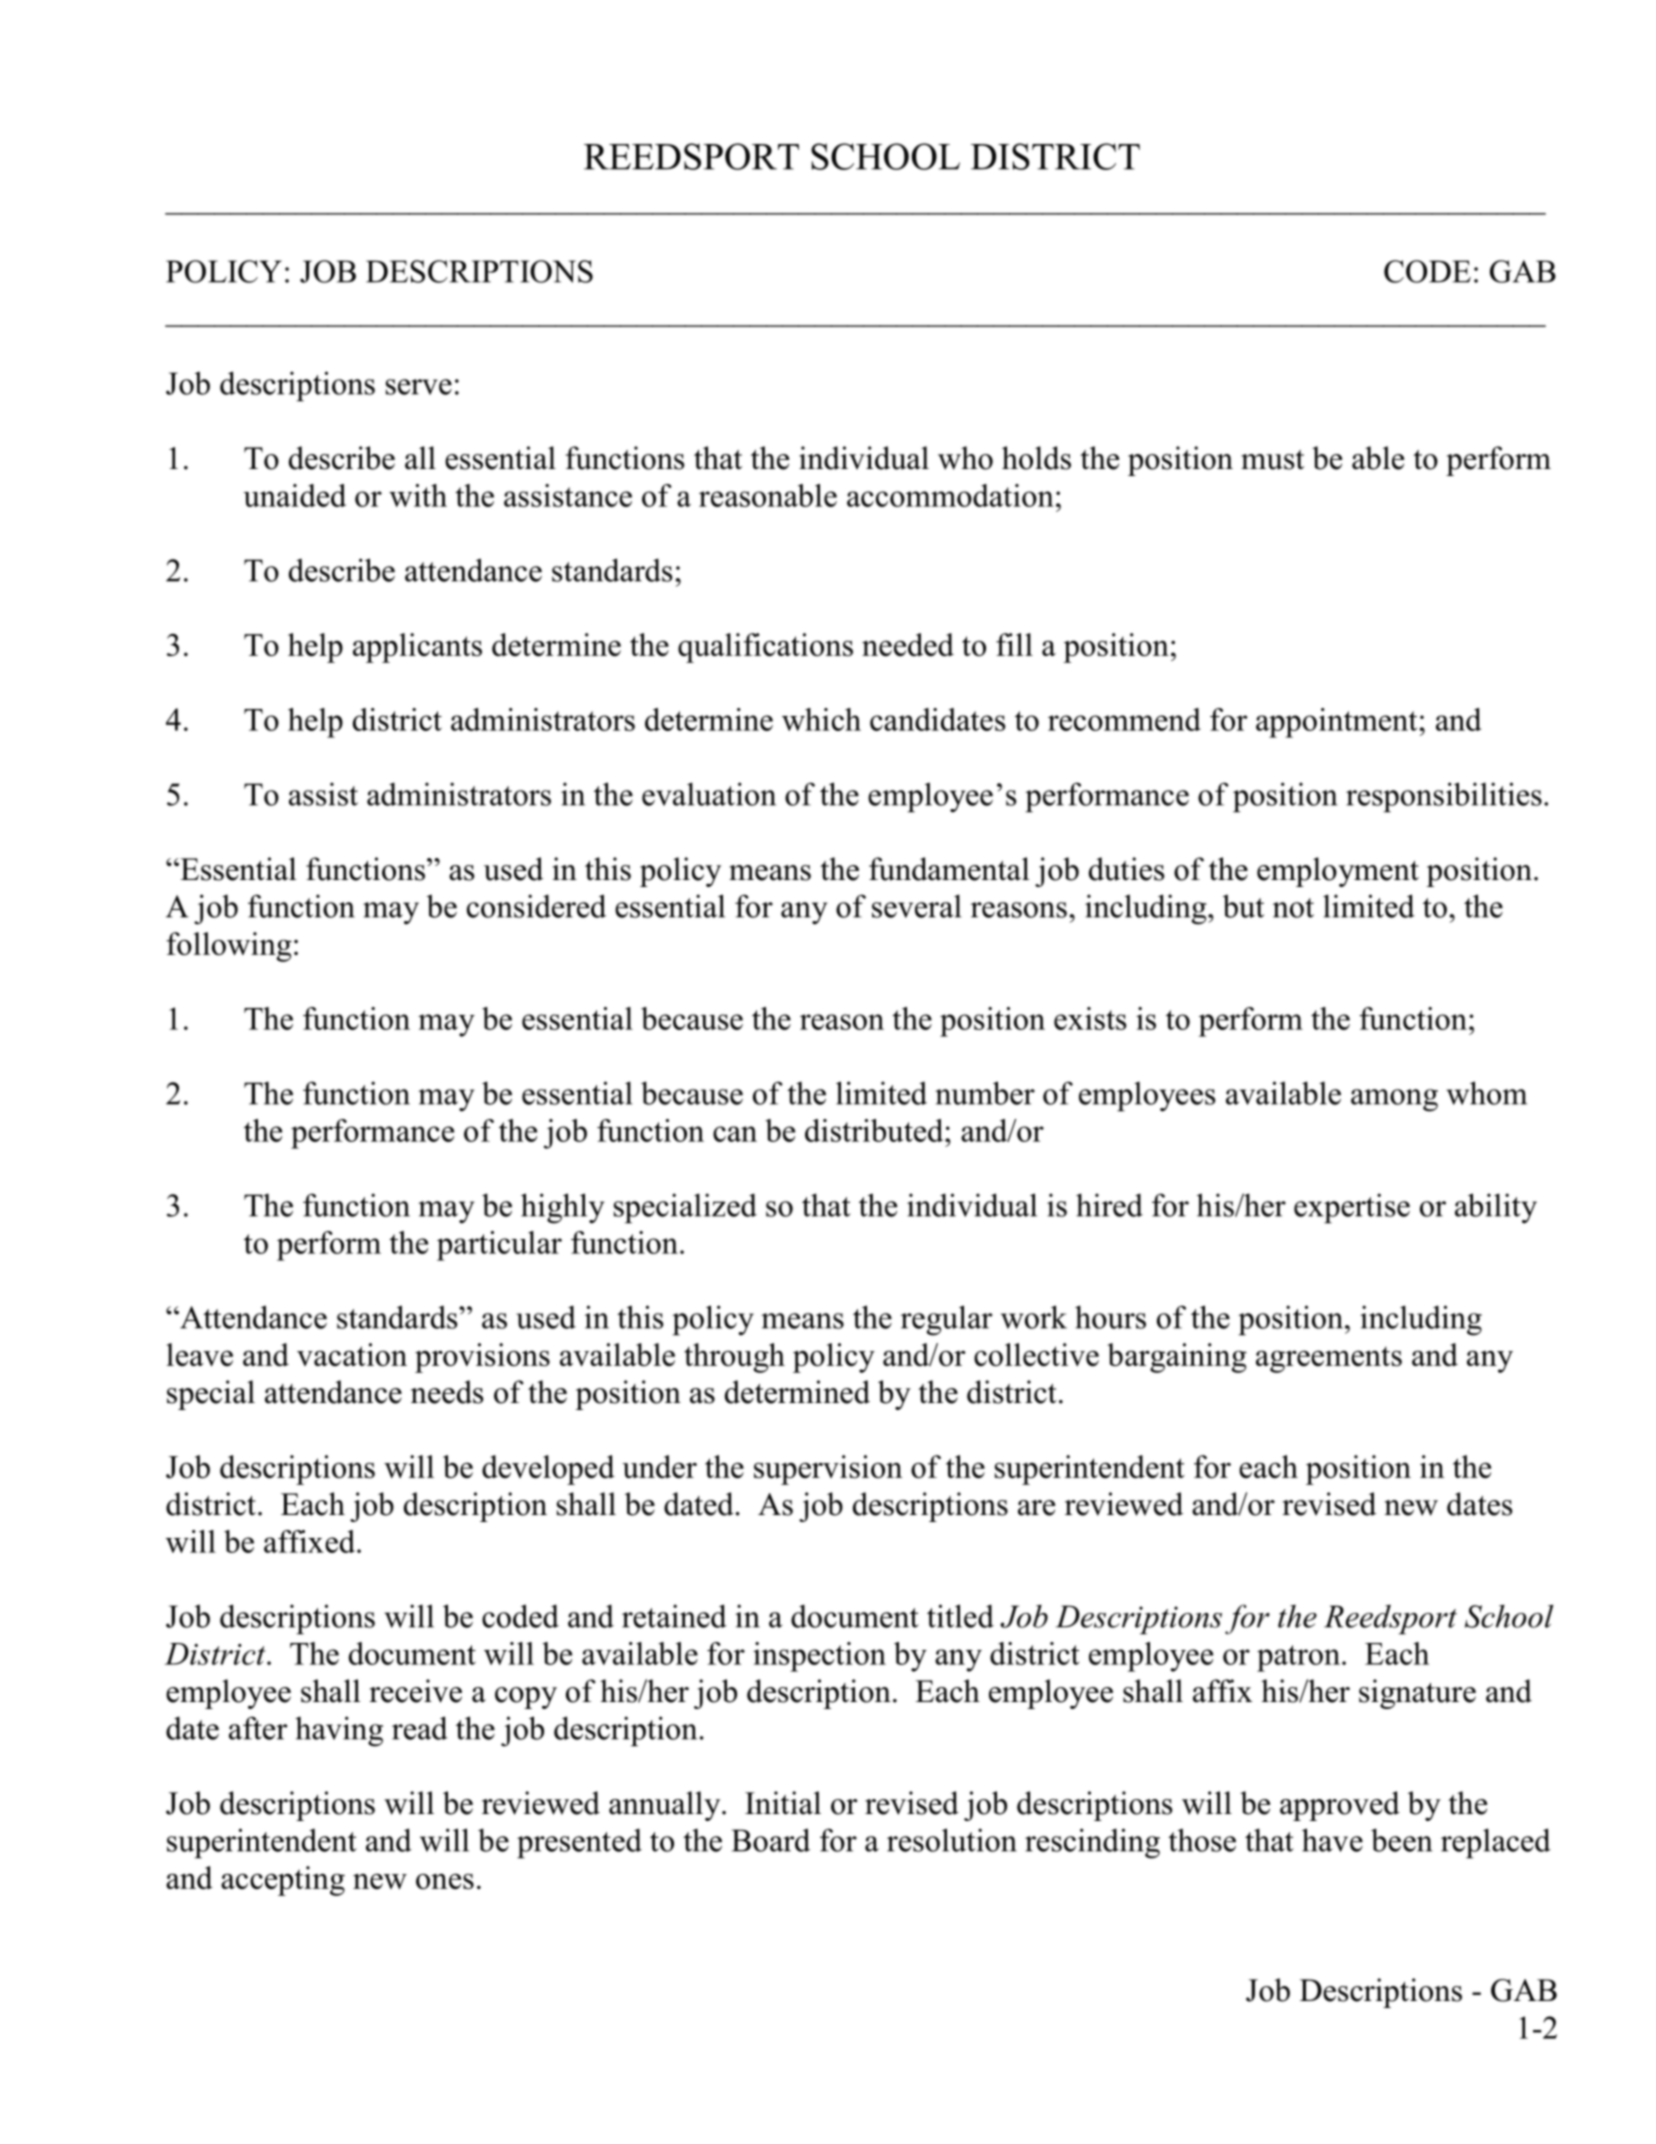  Describe the element at coordinates (352, 1354) in the screenshot. I see `vacation` at that location.
